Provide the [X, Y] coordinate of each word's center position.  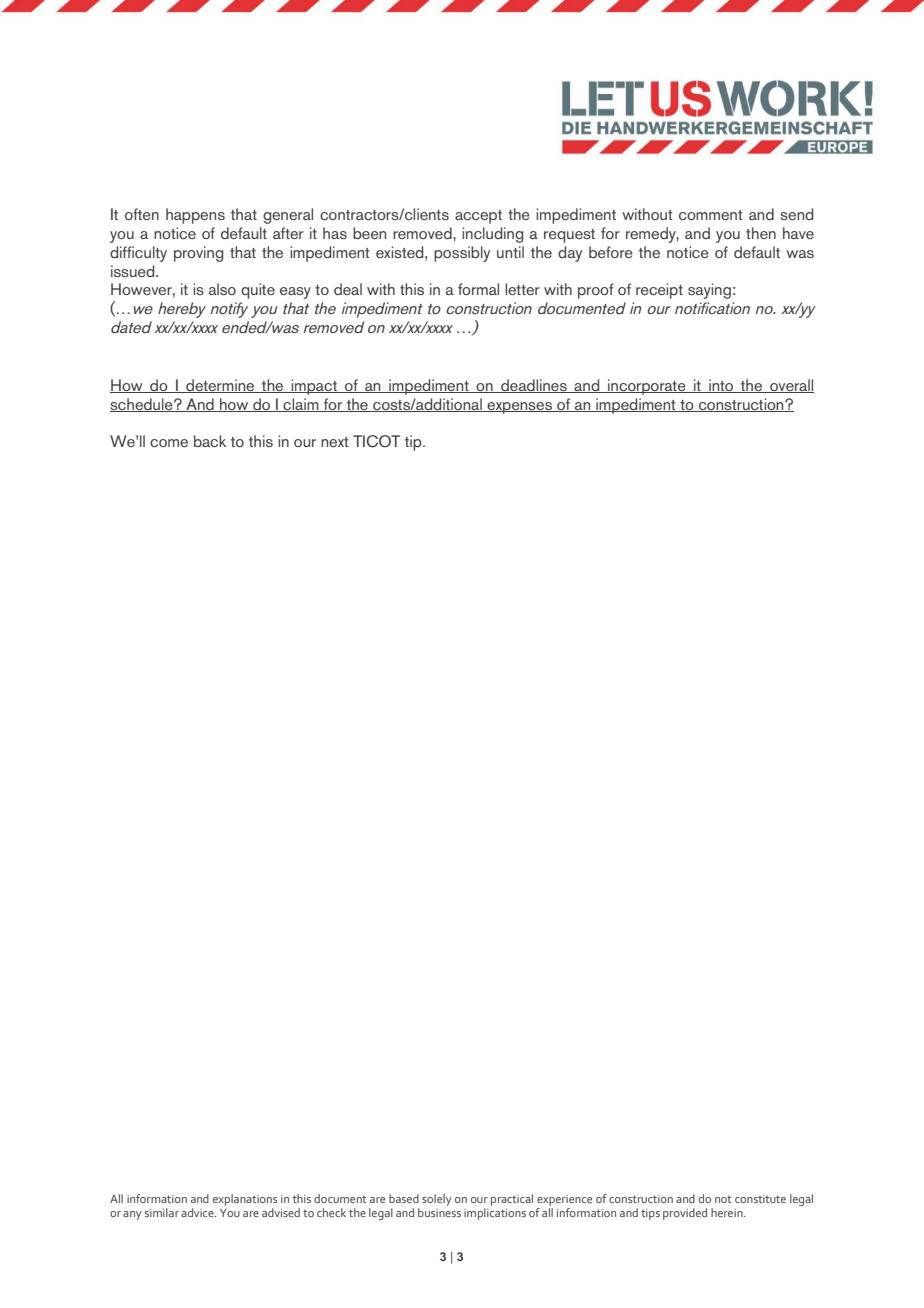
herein [728, 1212]
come [169, 443]
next [335, 442]
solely [437, 1200]
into [721, 386]
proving [198, 254]
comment [711, 215]
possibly [462, 254]
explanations [245, 1200]
